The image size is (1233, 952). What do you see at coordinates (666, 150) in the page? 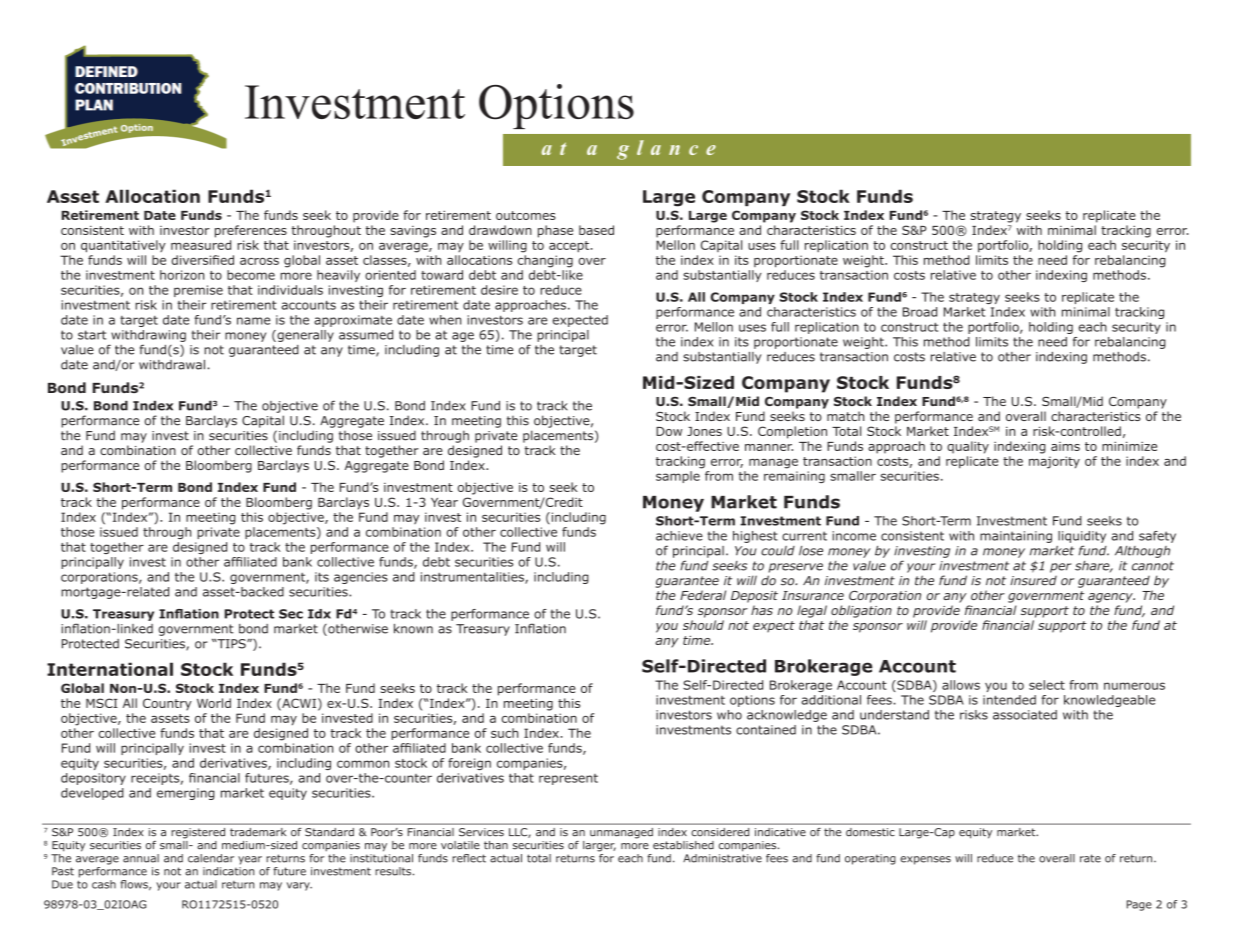
I see `glance` at bounding box center [666, 150].
